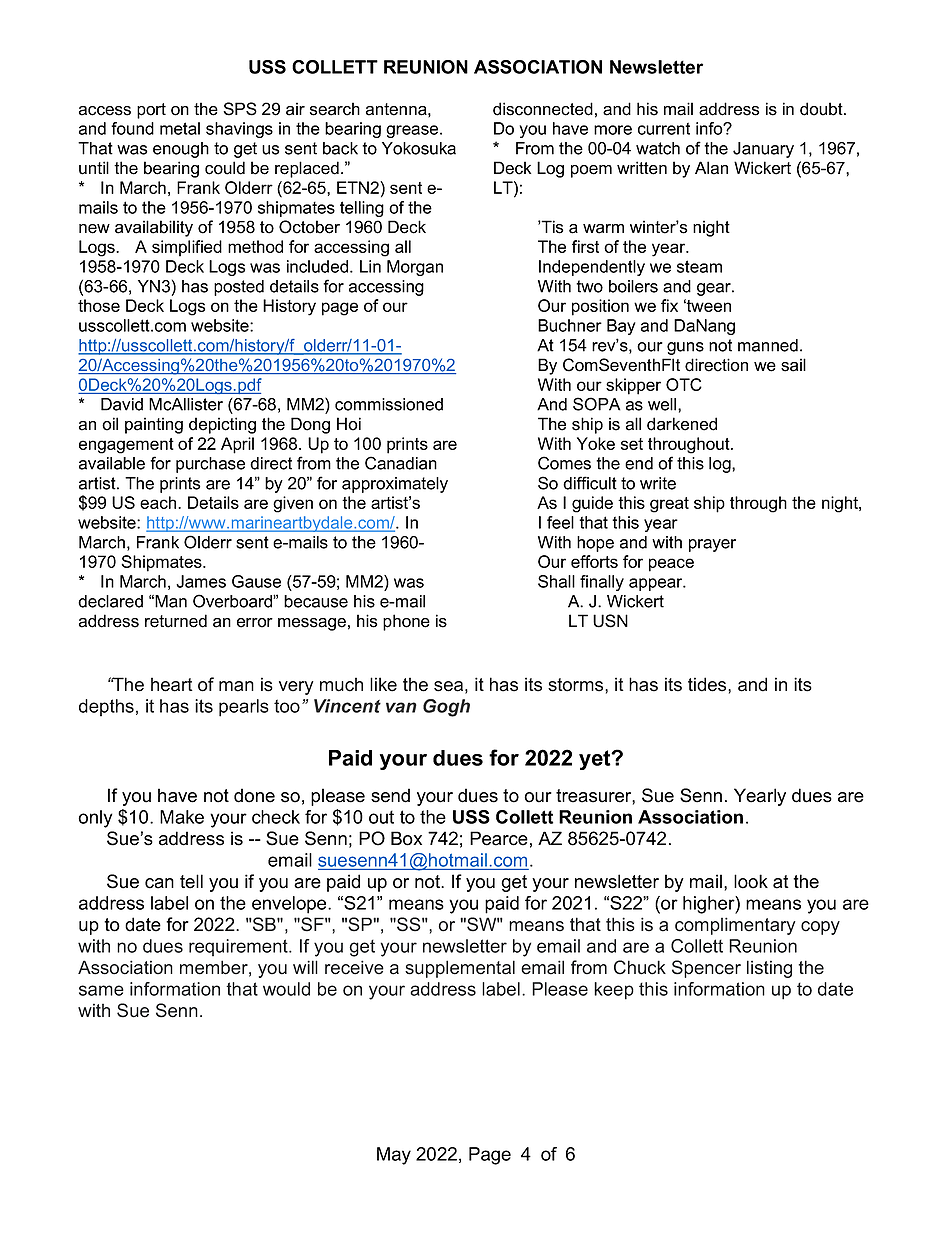 The width and height of the document is (952, 1233). Describe the element at coordinates (181, 150) in the document. I see `enough` at that location.
